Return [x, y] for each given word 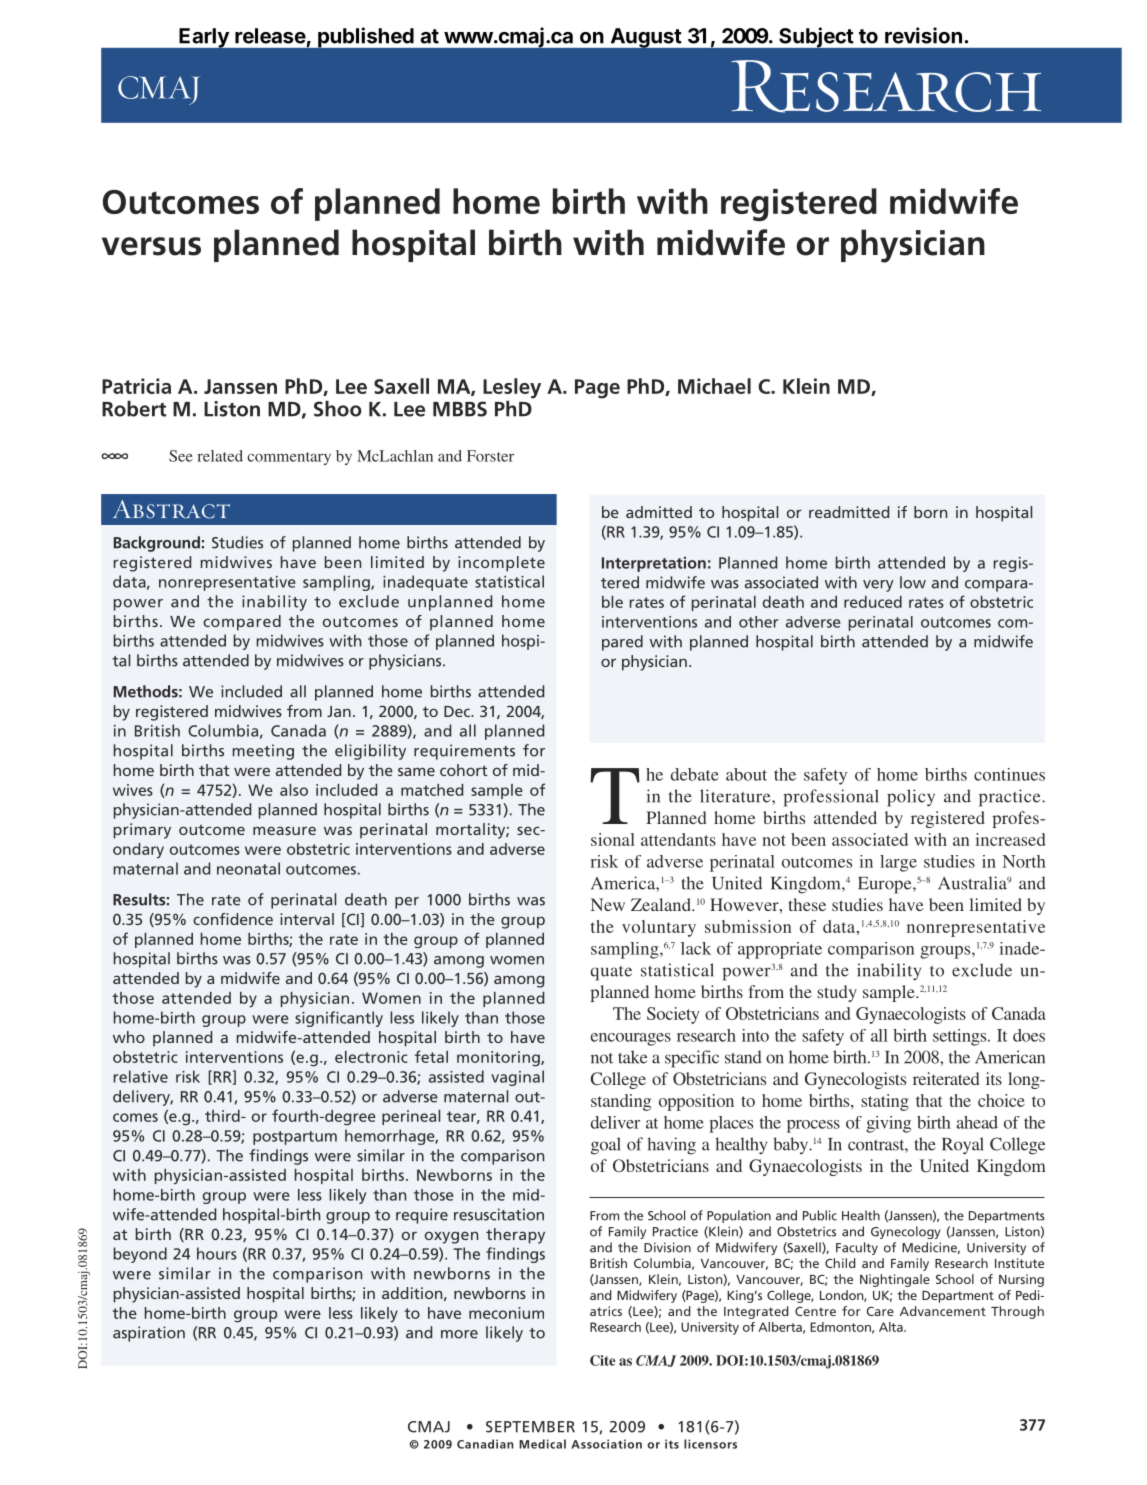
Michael [714, 386]
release [270, 36]
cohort [463, 770]
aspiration [149, 1334]
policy [911, 798]
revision [923, 35]
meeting [263, 752]
